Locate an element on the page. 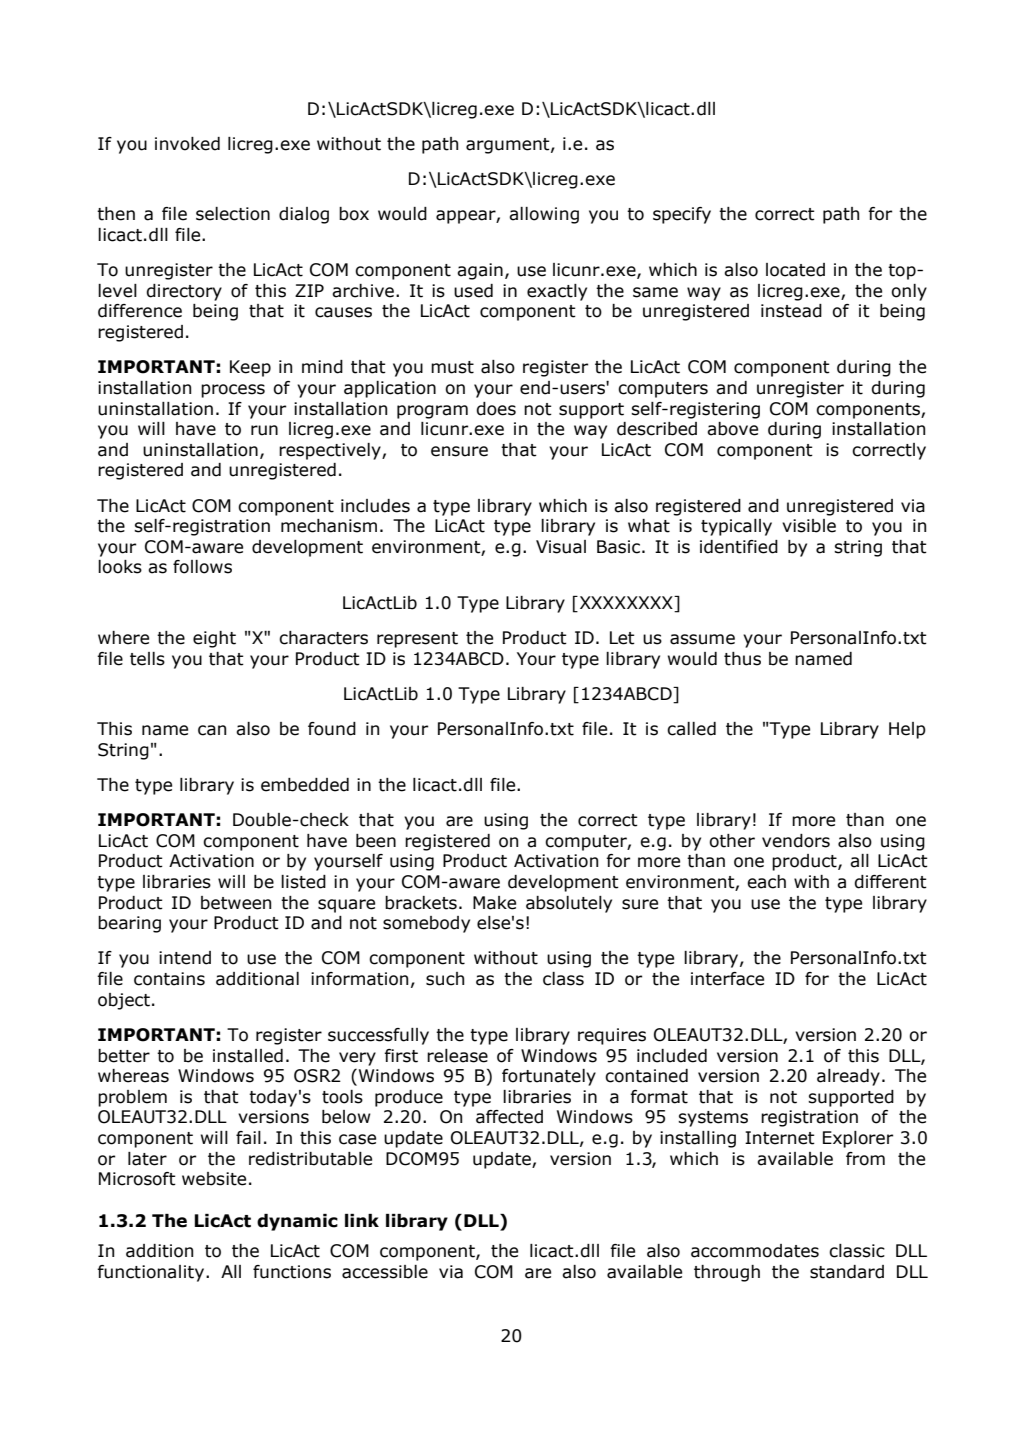 This image has width=1022, height=1447. Help is located at coordinates (907, 730).
